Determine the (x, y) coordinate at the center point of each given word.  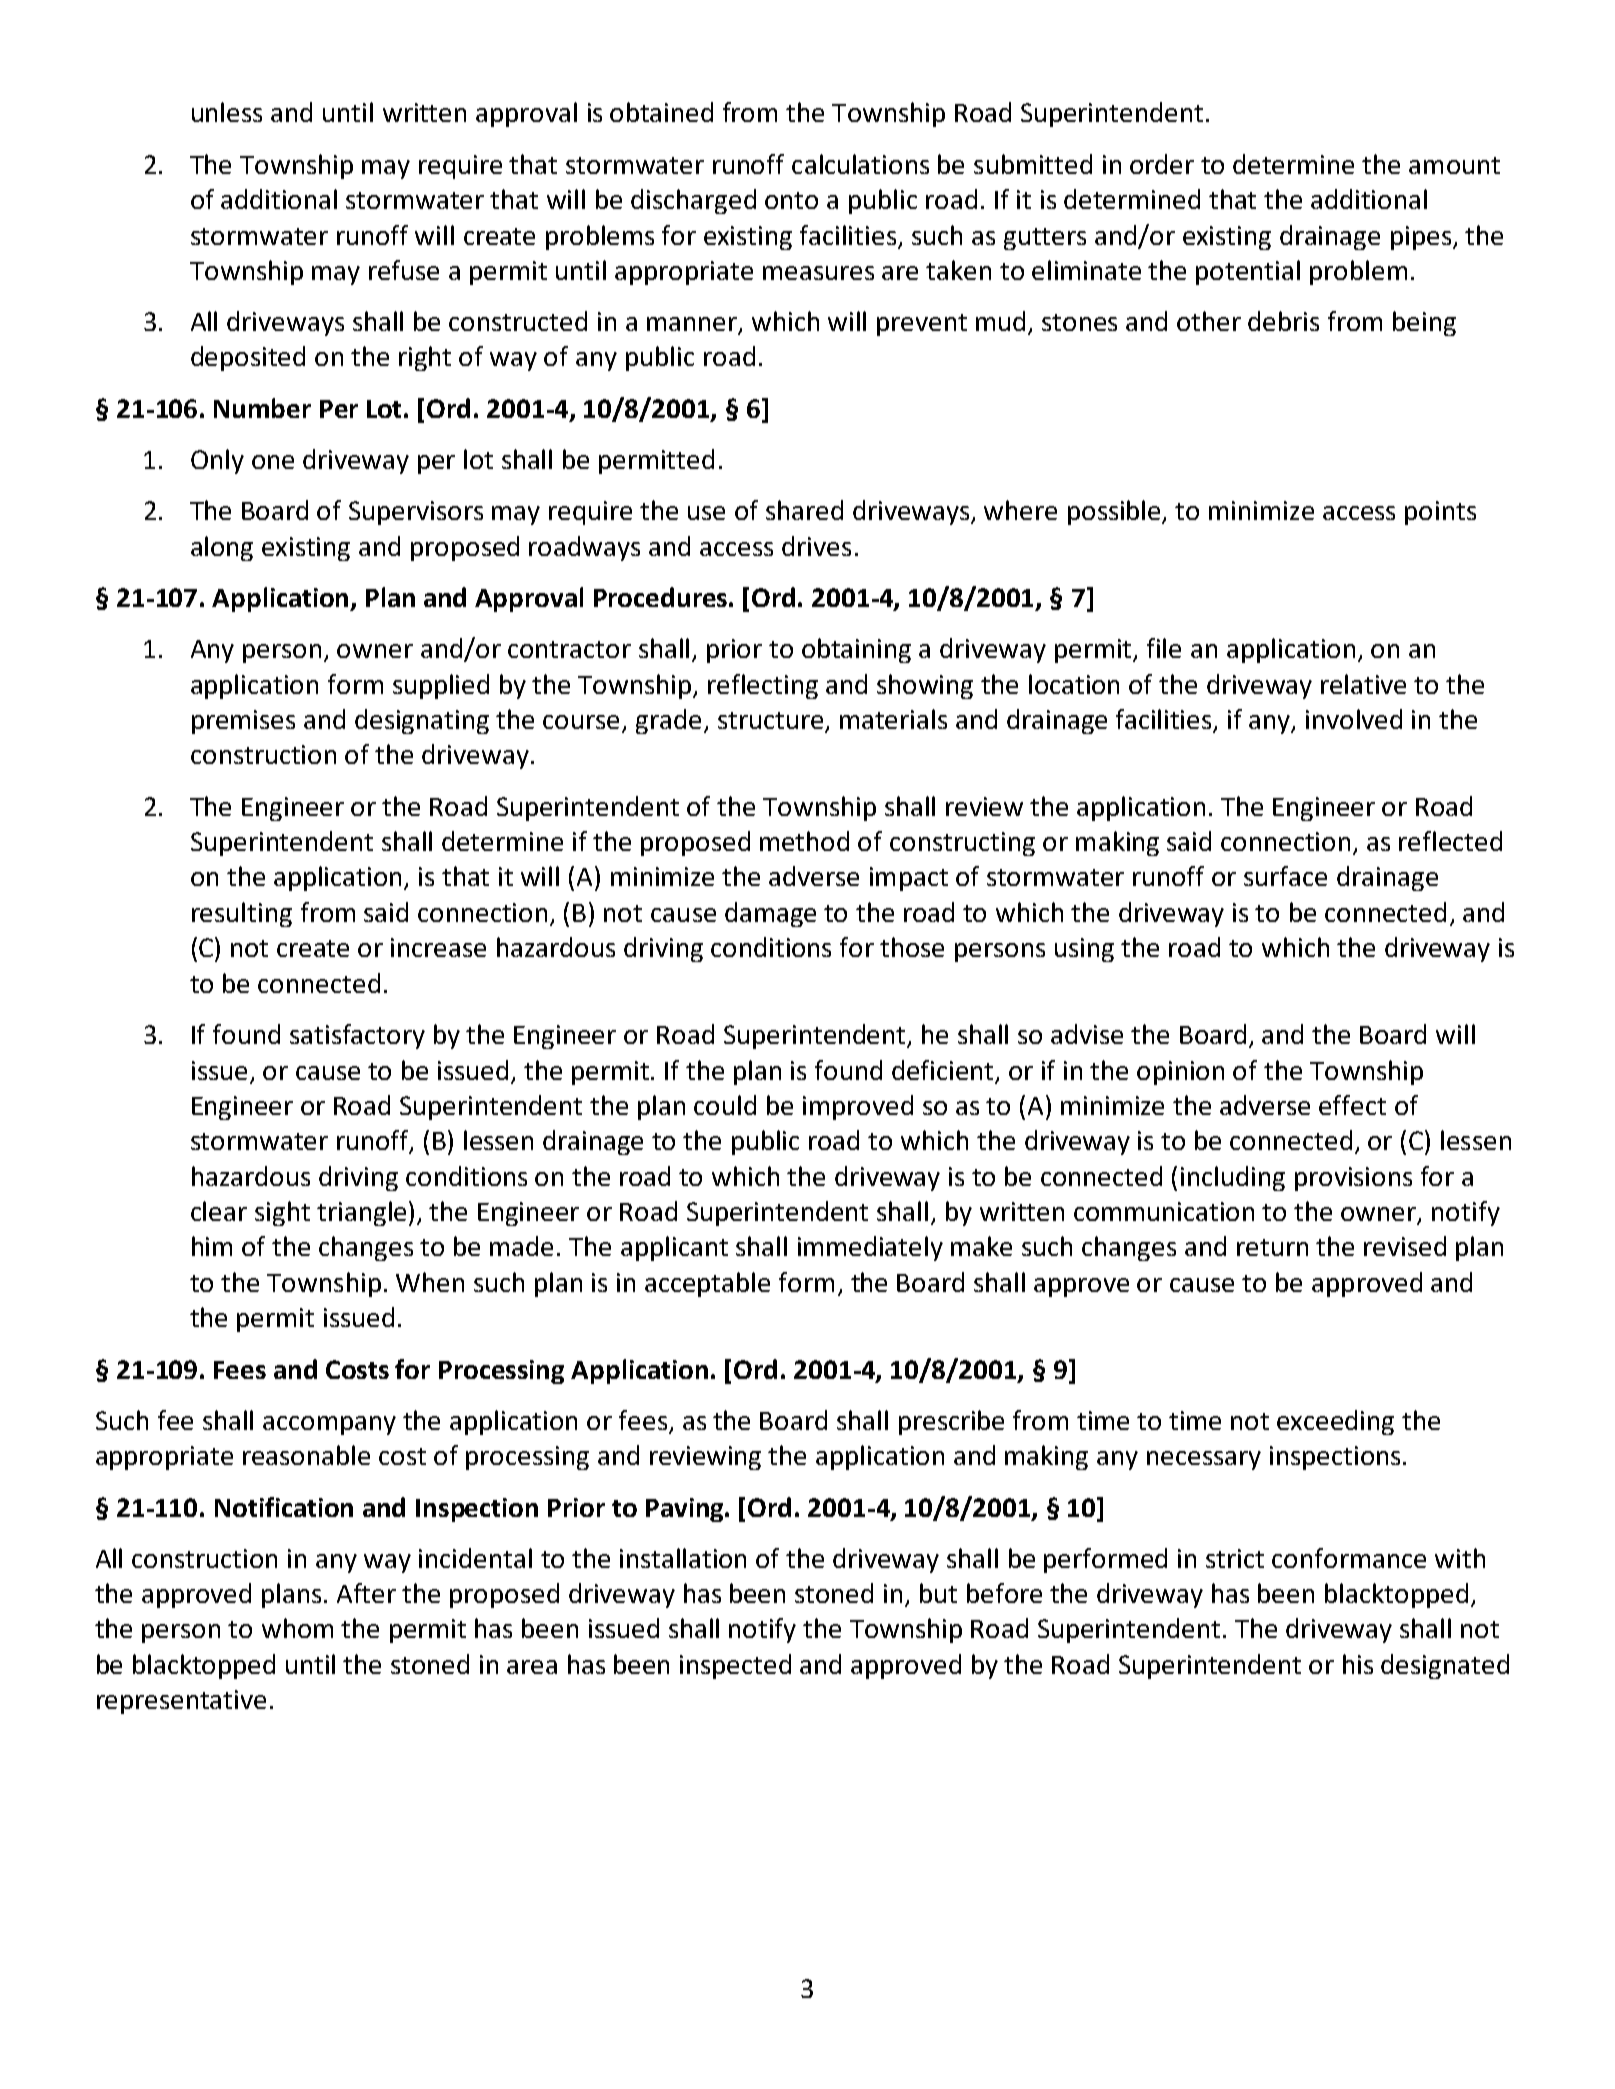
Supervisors (416, 513)
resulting (242, 914)
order (1162, 164)
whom (297, 1628)
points (1440, 513)
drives (816, 546)
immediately (870, 1248)
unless (227, 112)
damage (770, 914)
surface (1285, 876)
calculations (860, 164)
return (1272, 1247)
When (430, 1282)
